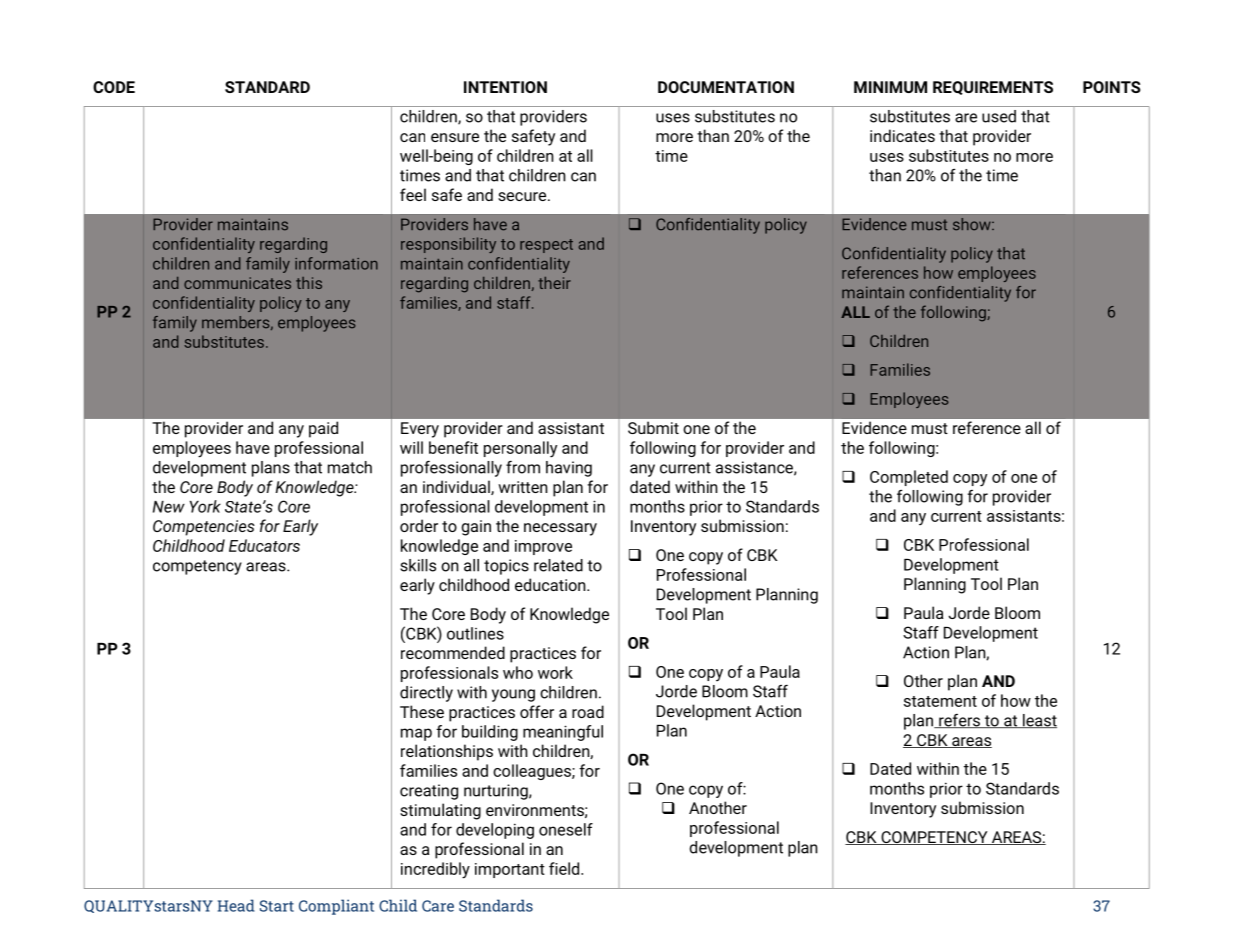 This screenshot has width=1233, height=952. I want to click on refers, so click(959, 721).
